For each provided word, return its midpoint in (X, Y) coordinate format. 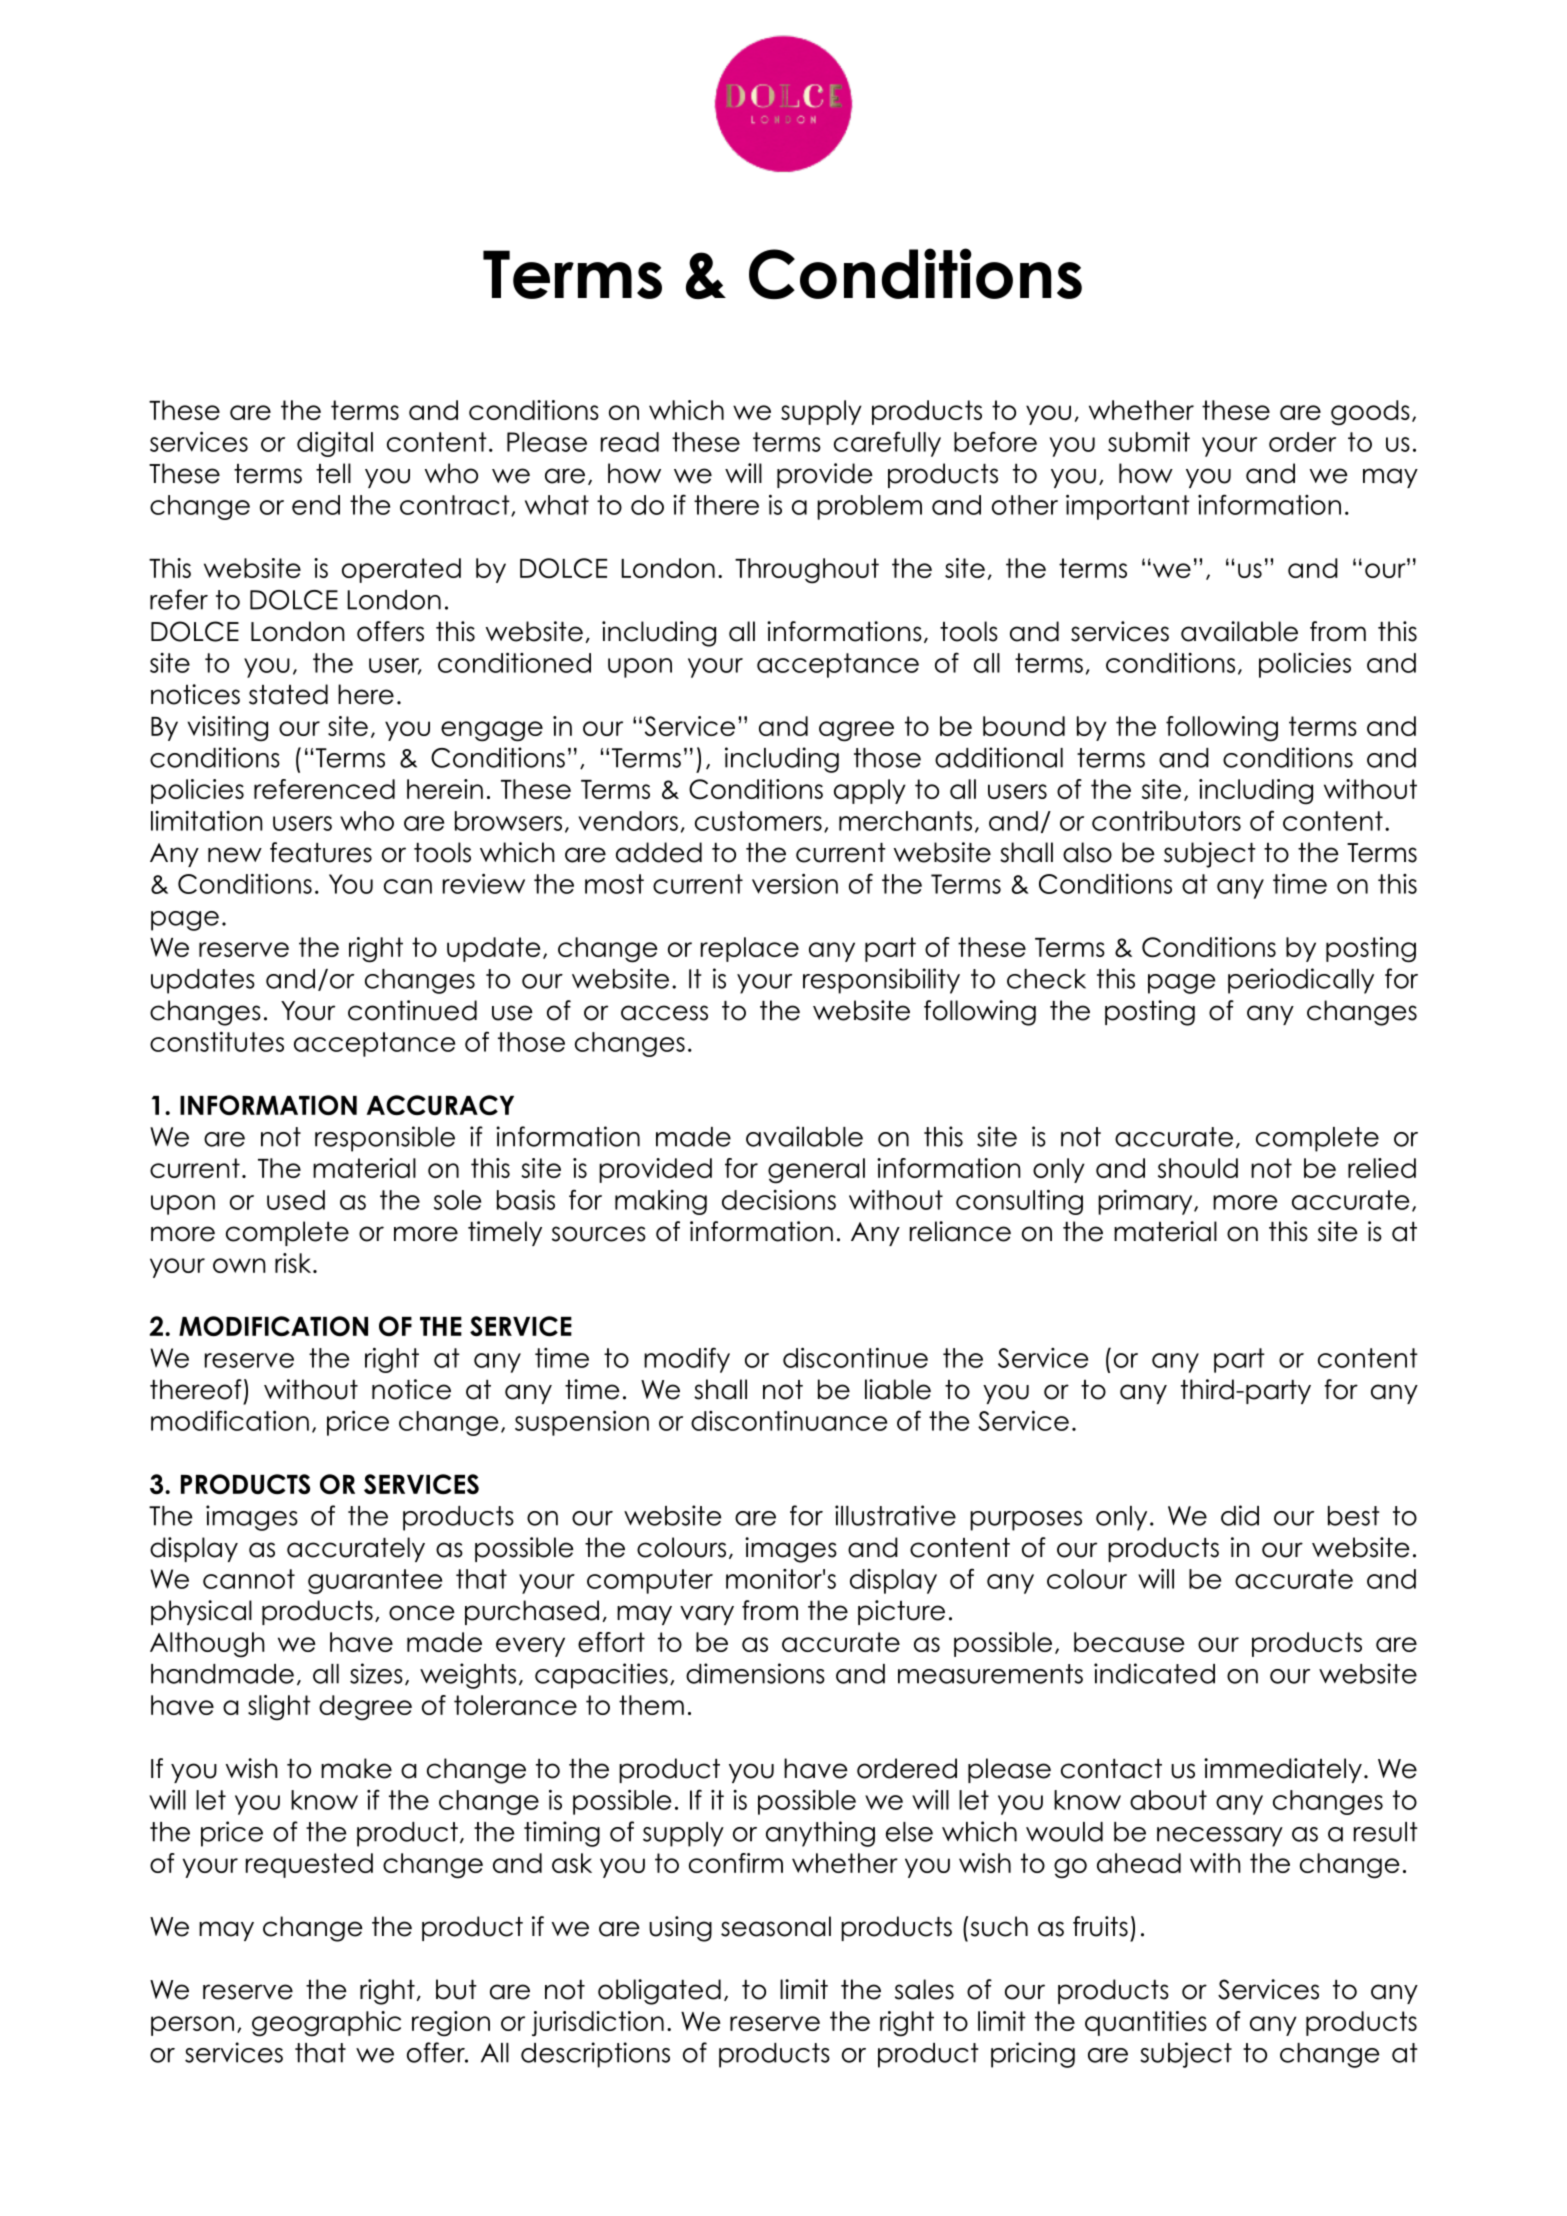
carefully (887, 444)
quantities (1146, 2023)
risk (294, 1263)
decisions (779, 1199)
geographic (326, 2024)
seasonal (776, 1926)
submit (1149, 442)
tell (333, 473)
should (1198, 1168)
